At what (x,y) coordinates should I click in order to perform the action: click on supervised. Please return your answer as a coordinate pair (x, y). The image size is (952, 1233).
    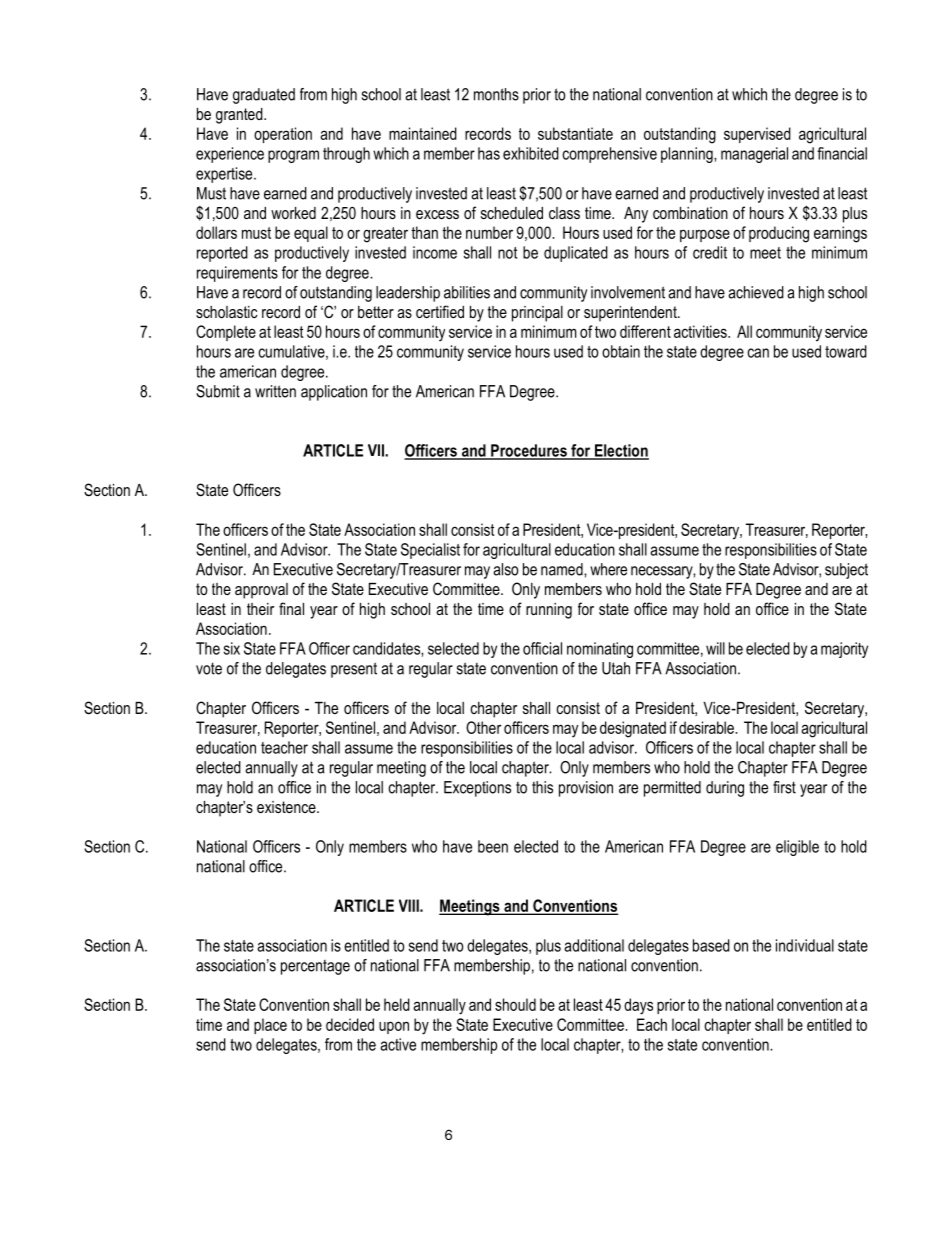
    Looking at the image, I should click on (757, 135).
